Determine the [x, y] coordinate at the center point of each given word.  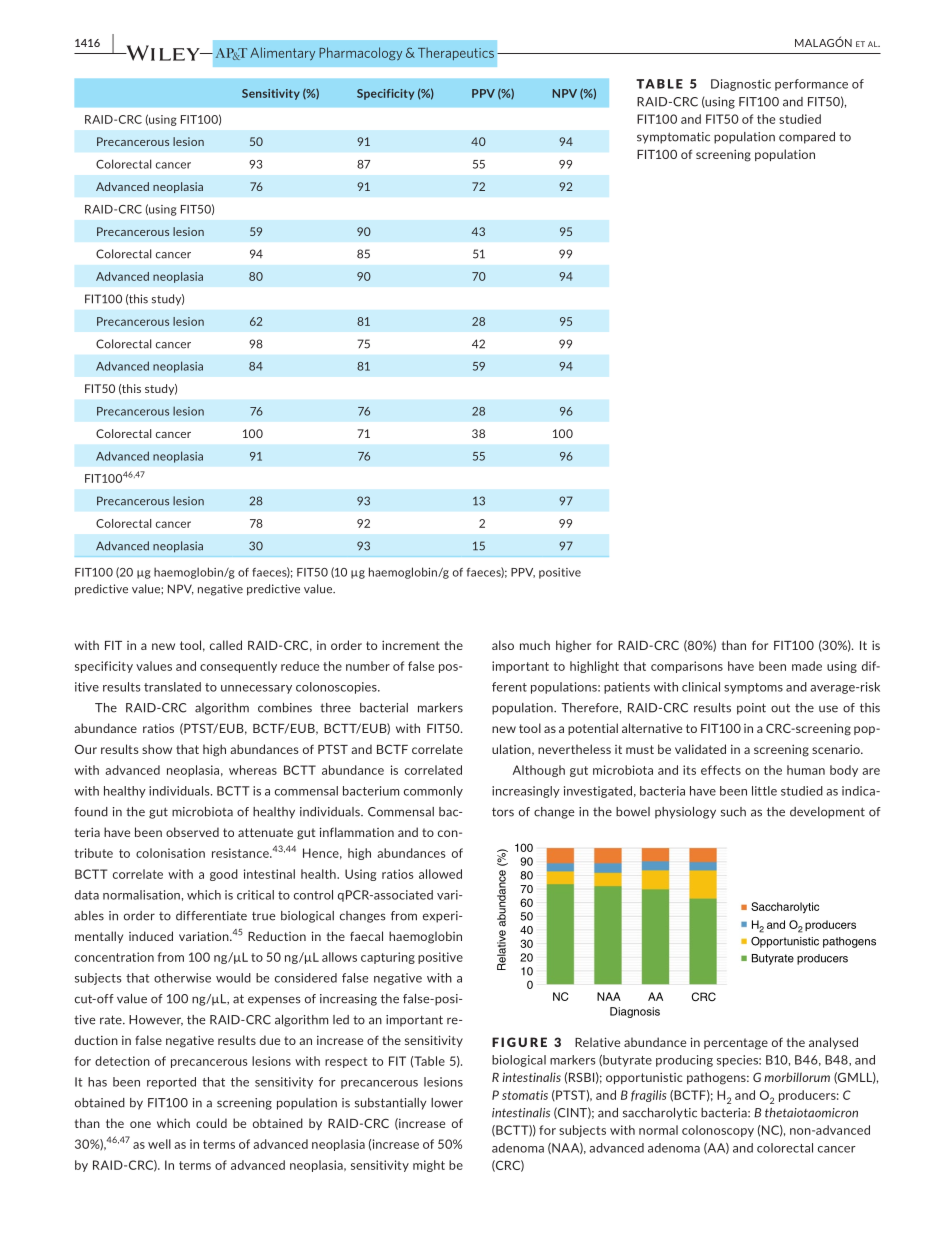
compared [807, 138]
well [159, 1144]
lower [447, 1103]
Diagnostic [741, 85]
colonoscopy [718, 1131]
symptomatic [673, 138]
